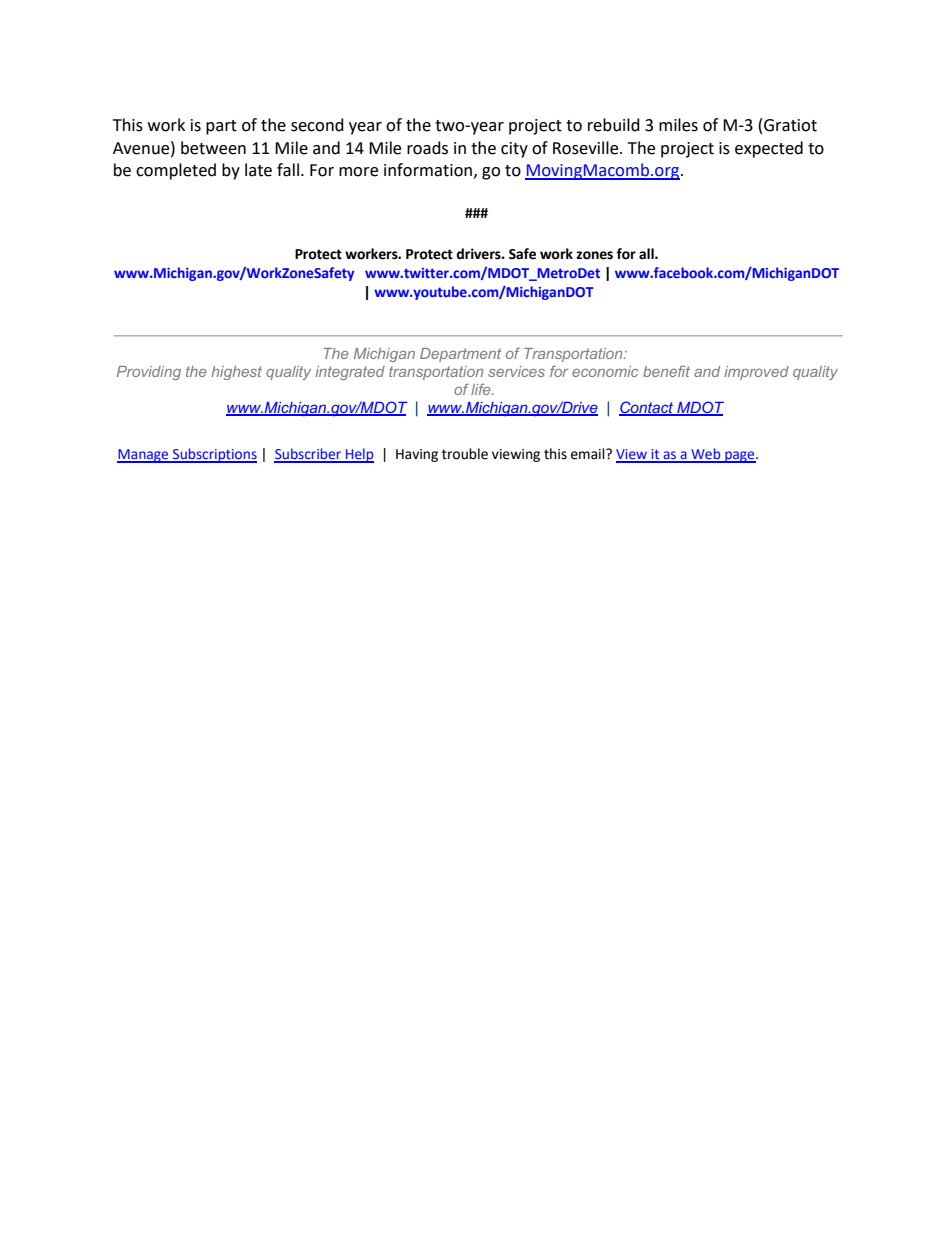 The width and height of the image is (952, 1233). What do you see at coordinates (427, 148) in the image?
I see `roads` at bounding box center [427, 148].
